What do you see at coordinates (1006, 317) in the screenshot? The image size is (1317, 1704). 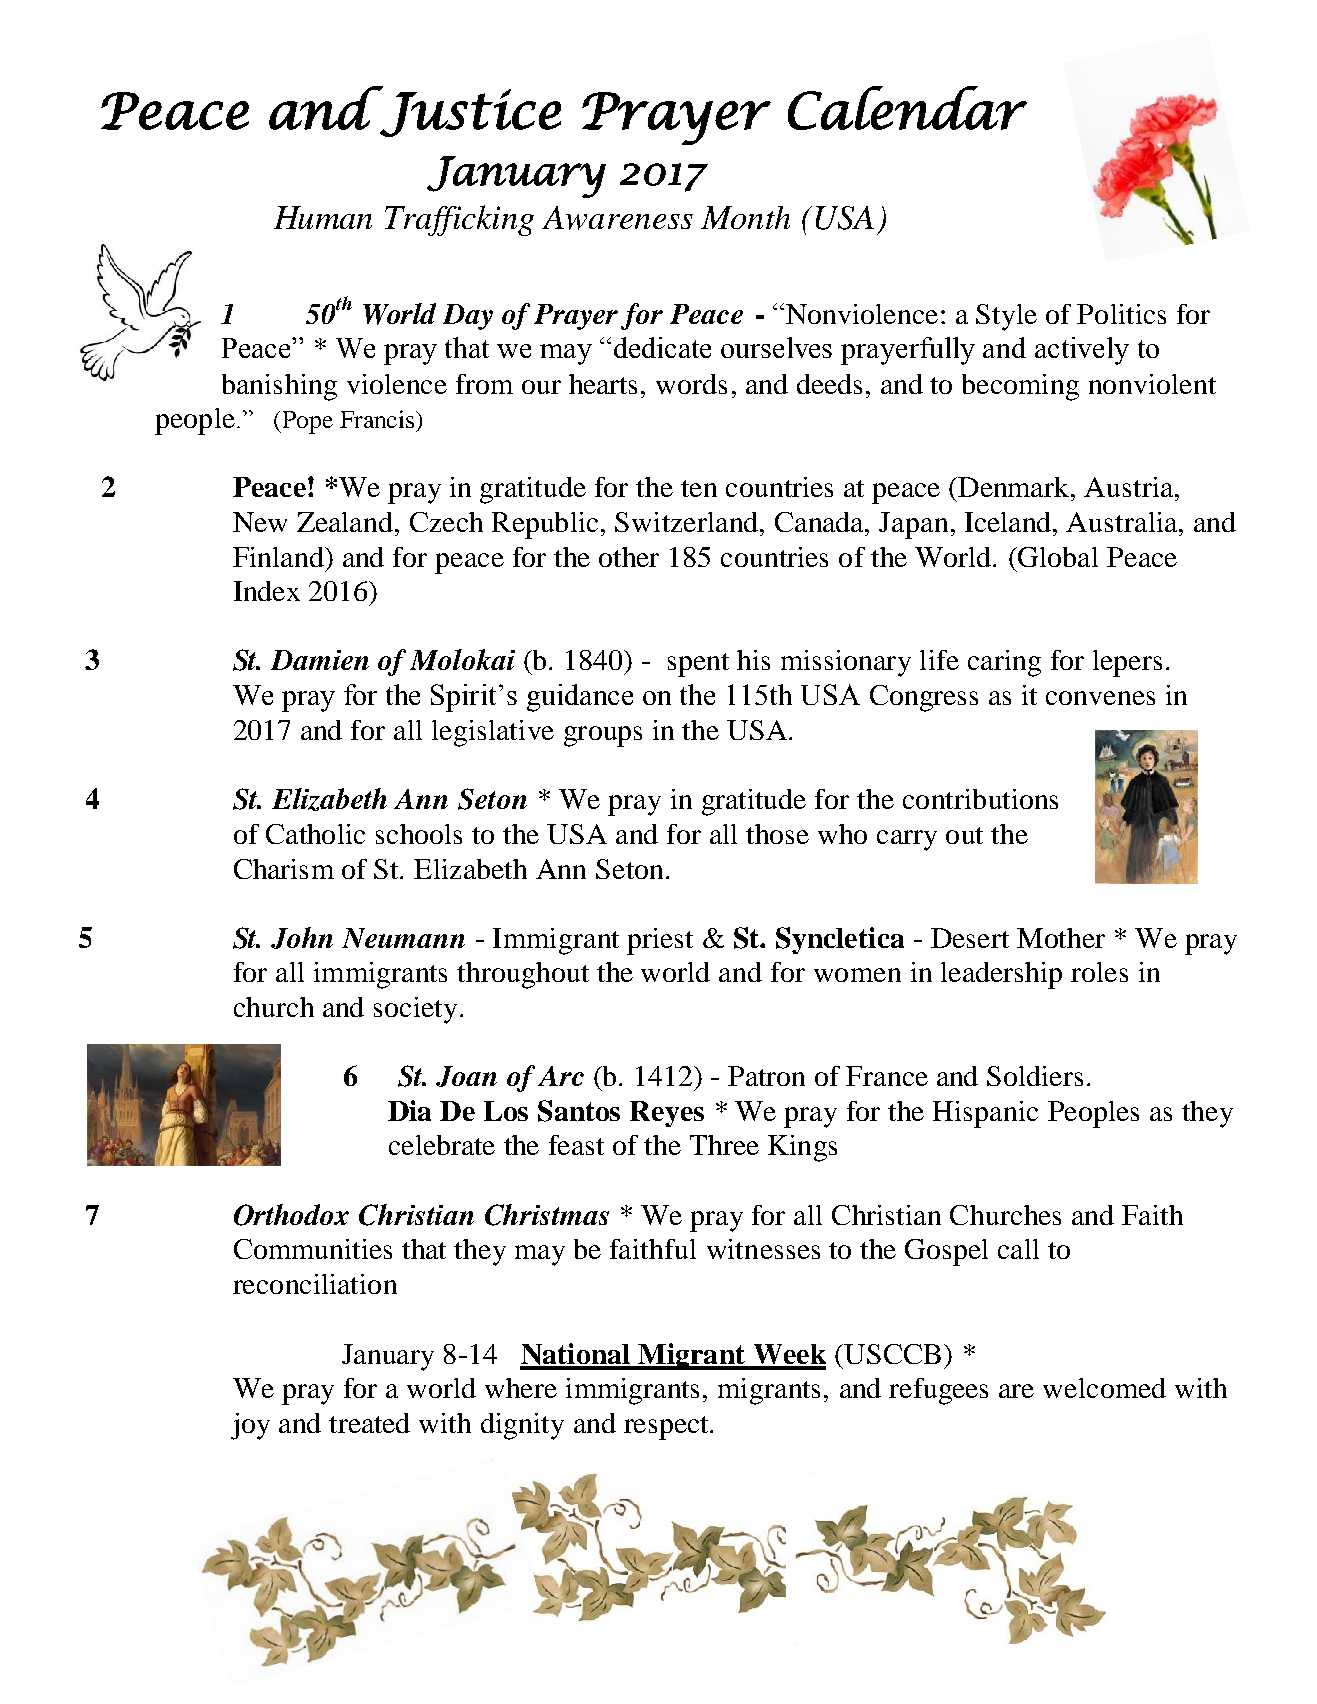 I see `Style` at bounding box center [1006, 317].
